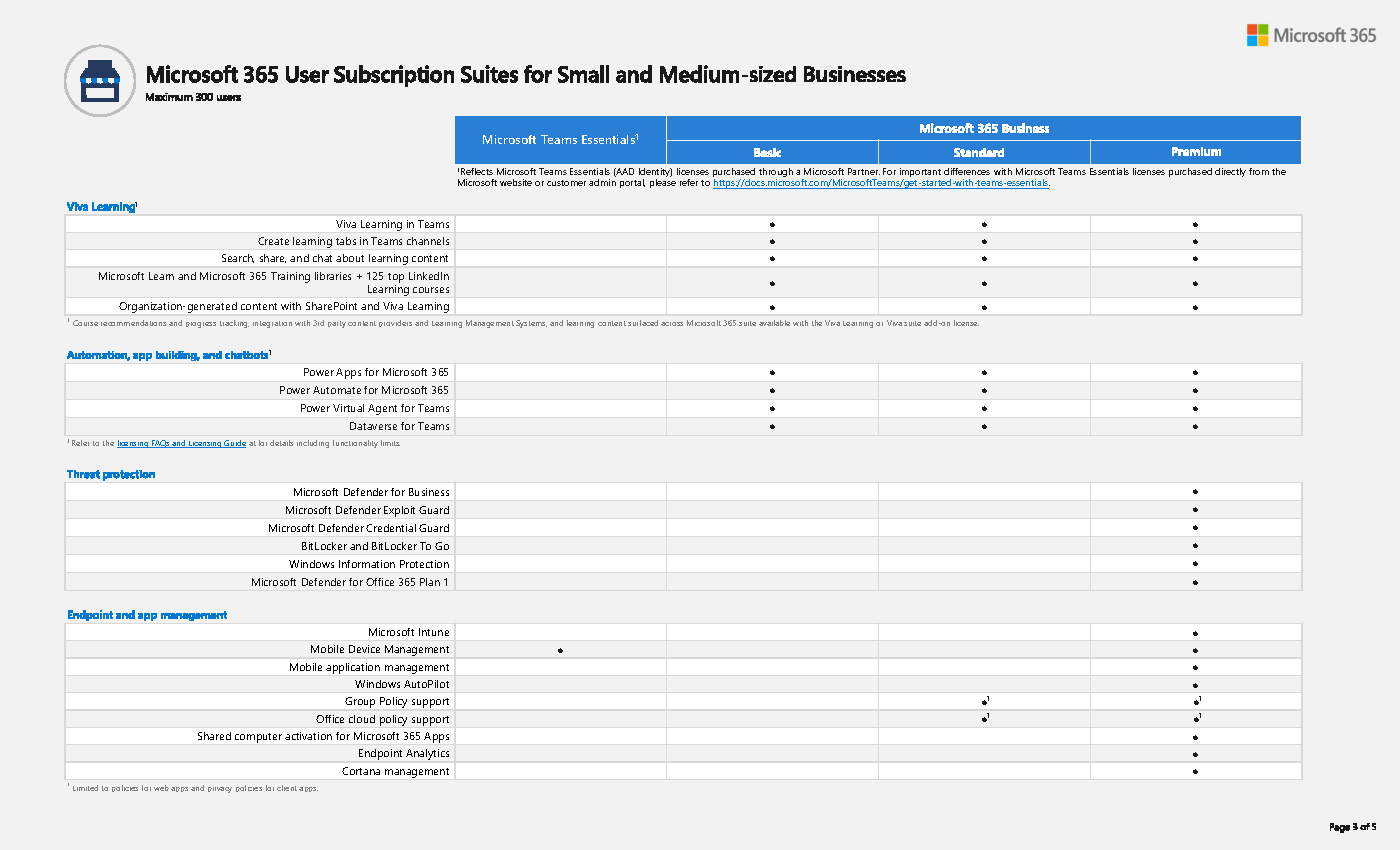  Describe the element at coordinates (774, 323) in the screenshot. I see `available` at that location.
